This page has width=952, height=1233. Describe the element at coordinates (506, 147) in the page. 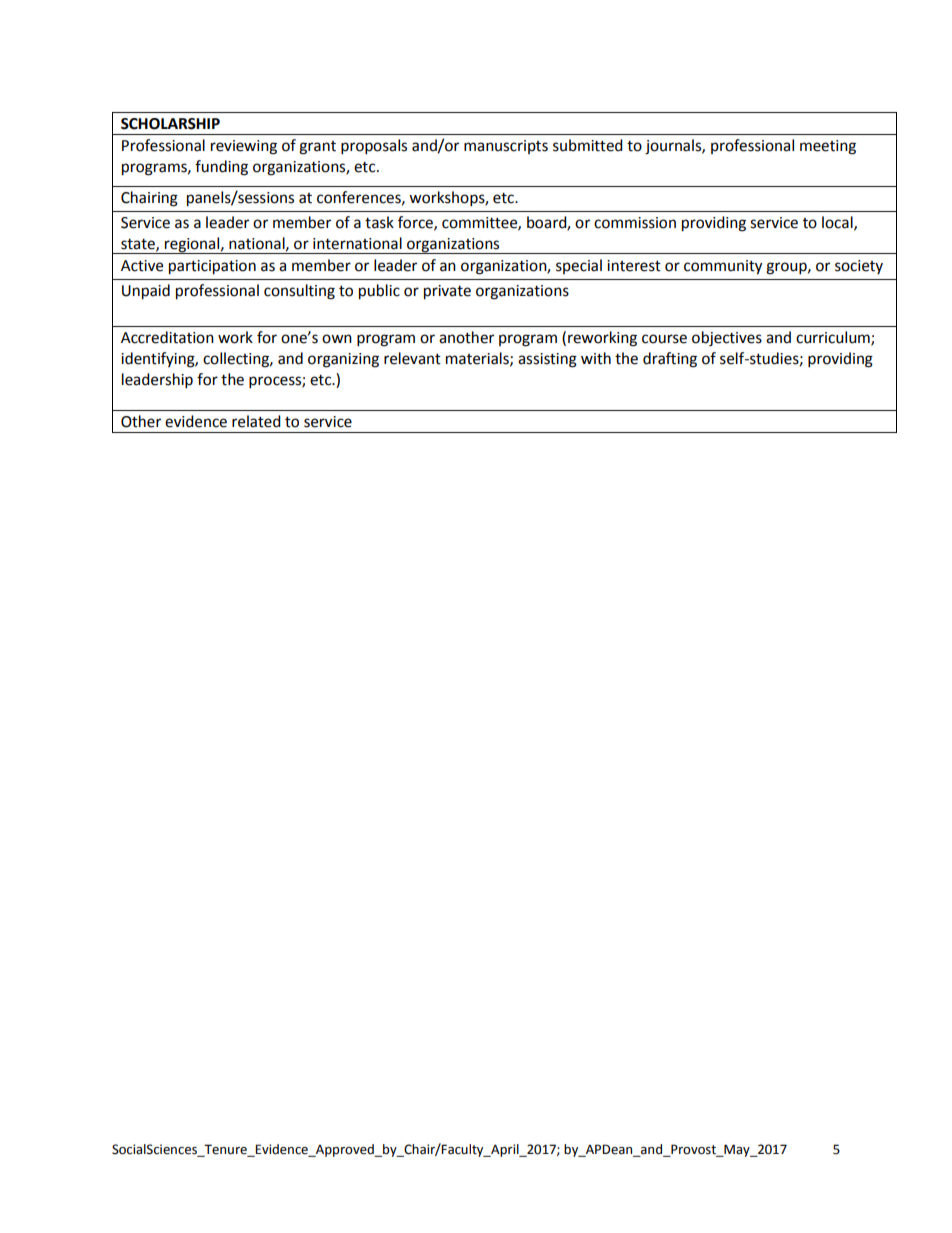

I see `manuscripts` at that location.
